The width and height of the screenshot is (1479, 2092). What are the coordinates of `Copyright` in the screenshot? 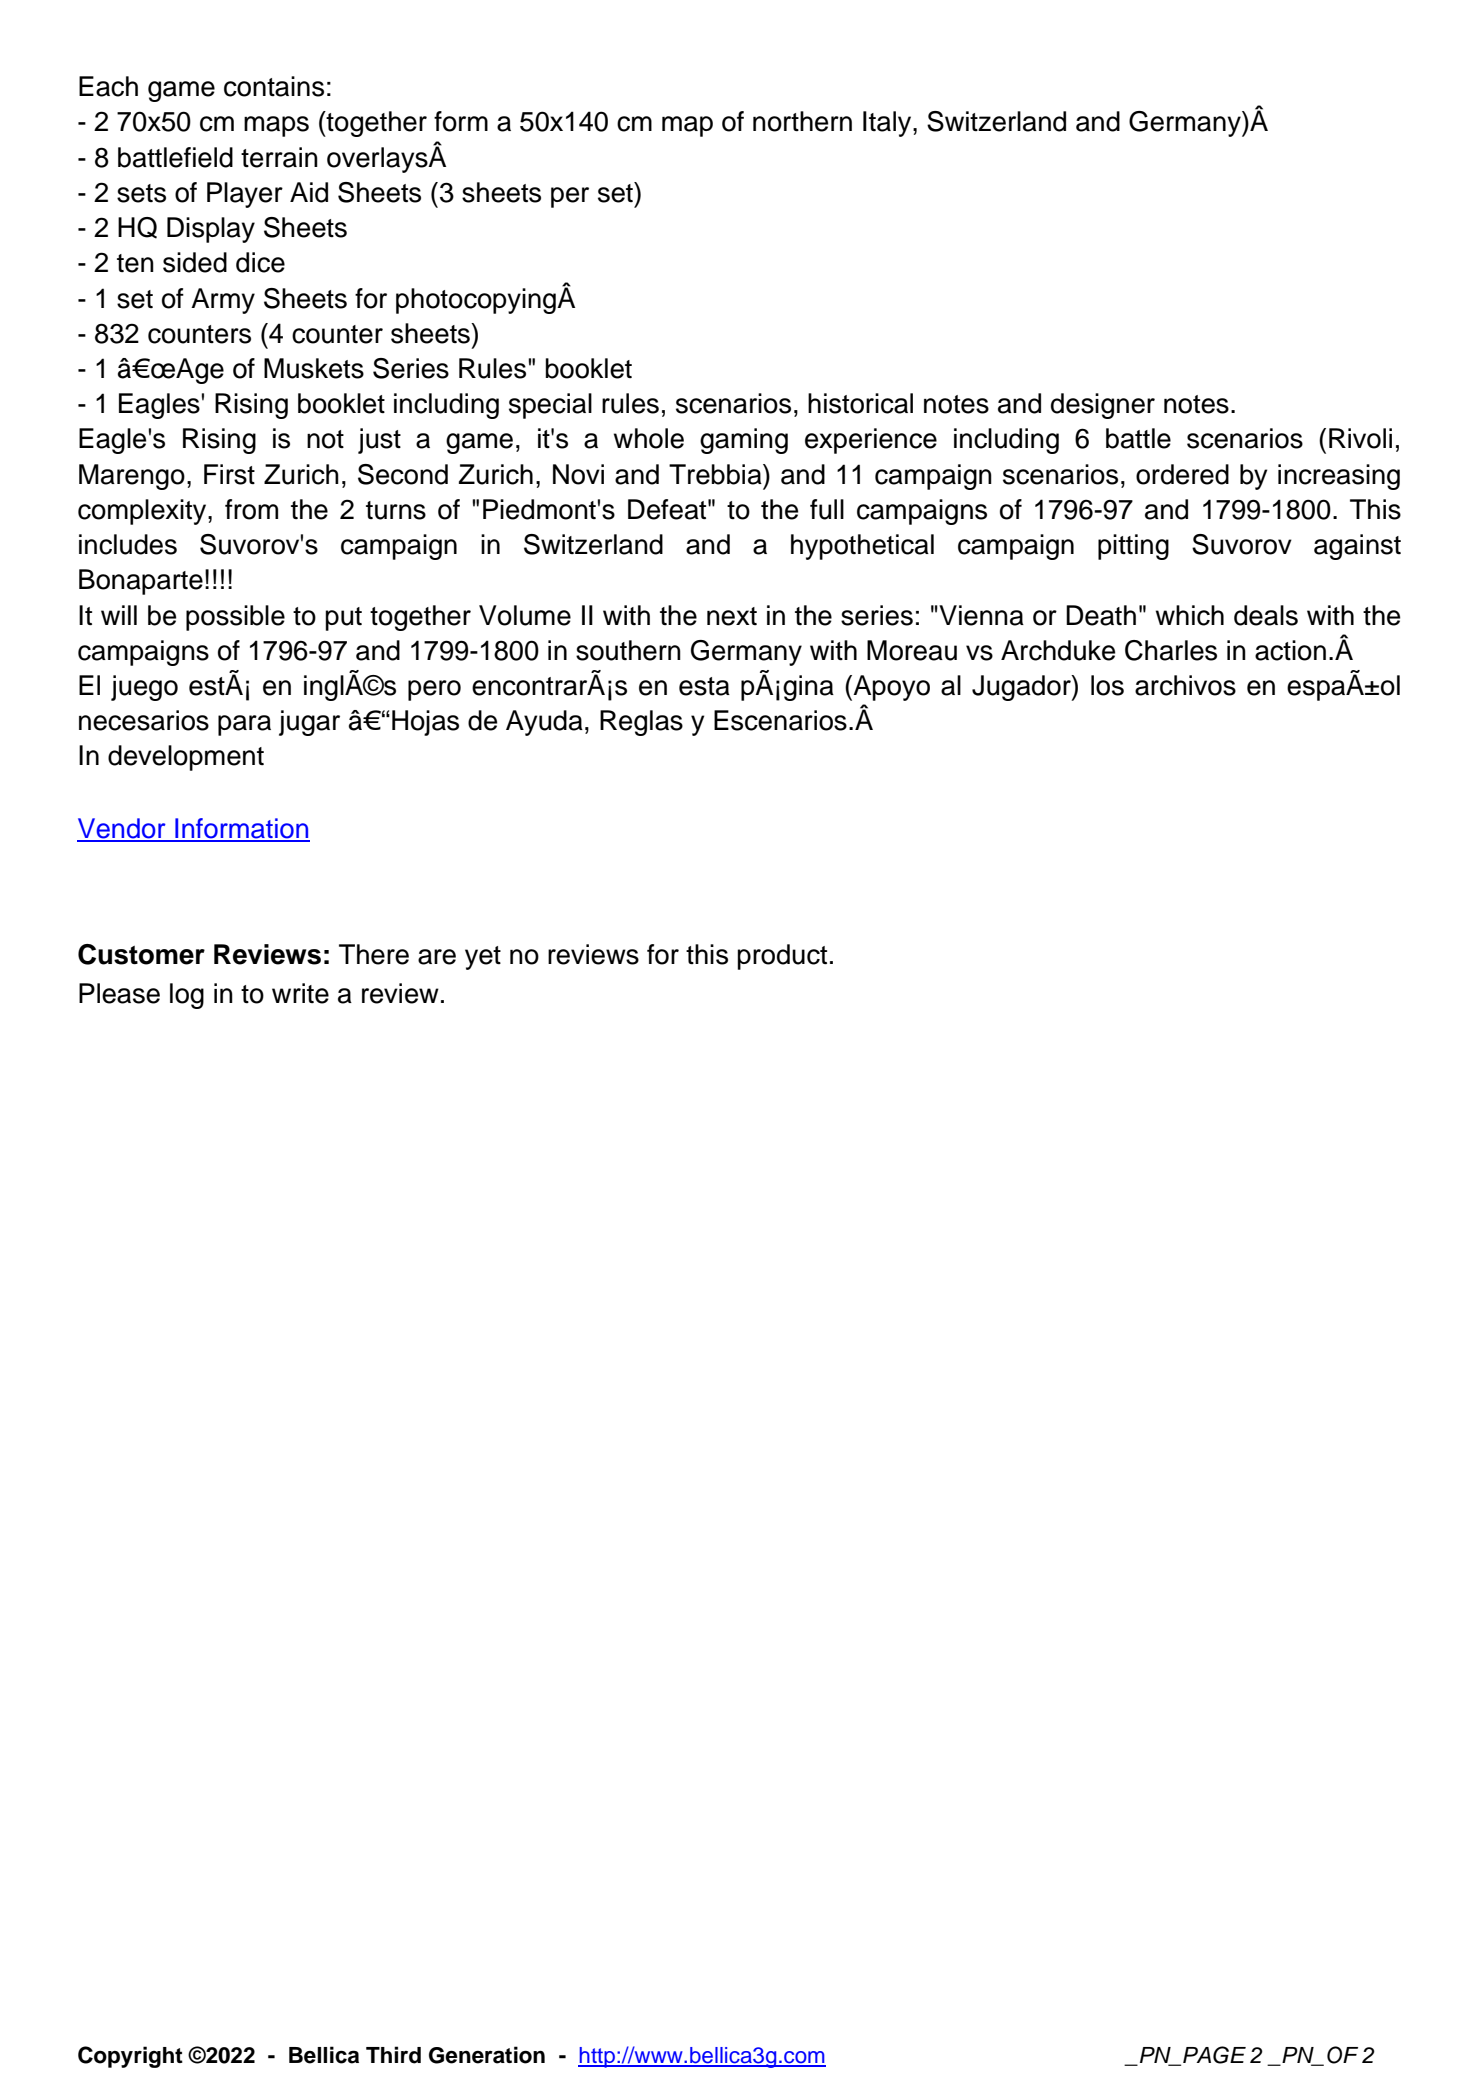 It's located at (130, 2057).
